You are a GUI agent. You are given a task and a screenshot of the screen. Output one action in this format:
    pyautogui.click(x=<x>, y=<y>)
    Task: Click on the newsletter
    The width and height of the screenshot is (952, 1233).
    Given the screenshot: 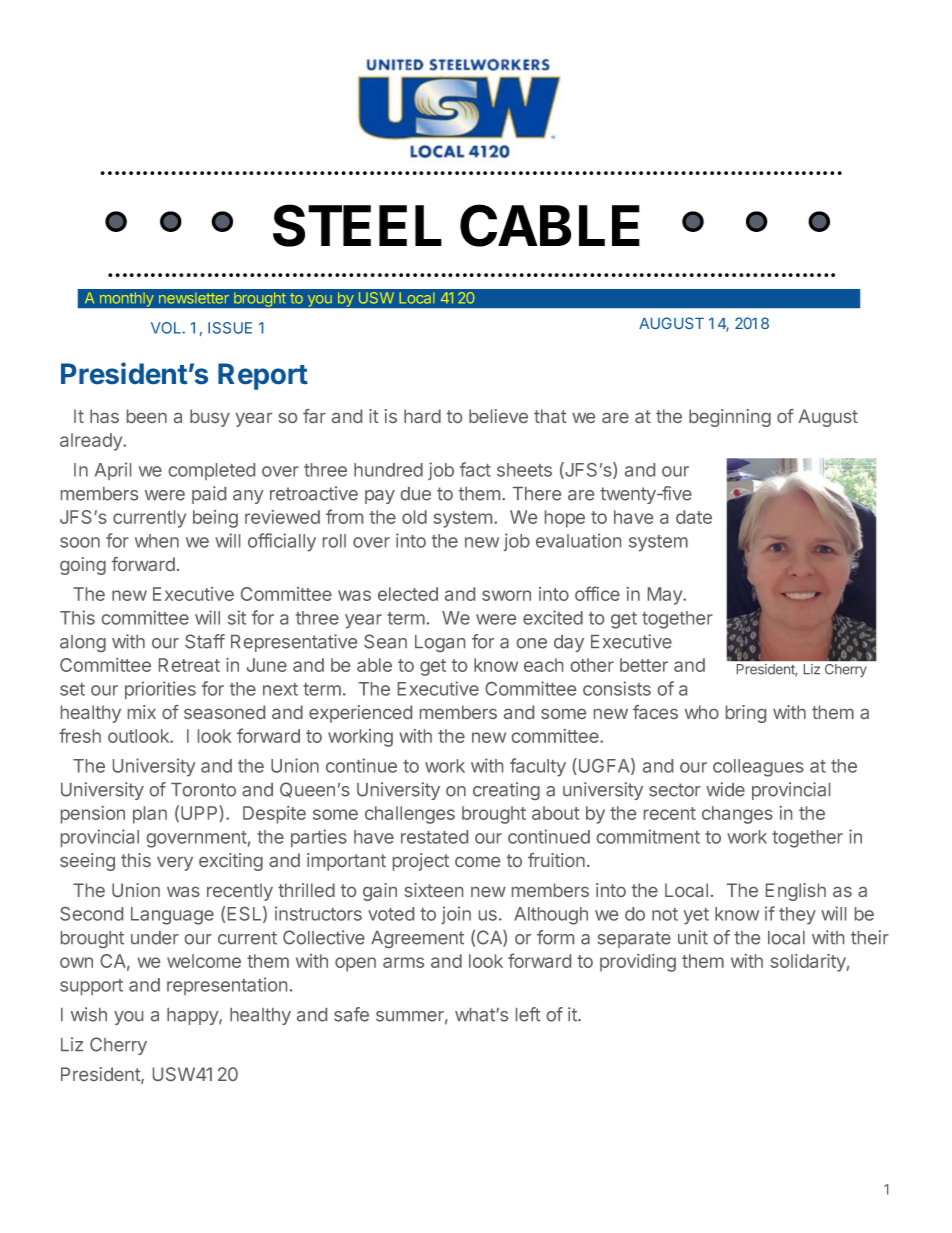 What is the action you would take?
    pyautogui.click(x=194, y=298)
